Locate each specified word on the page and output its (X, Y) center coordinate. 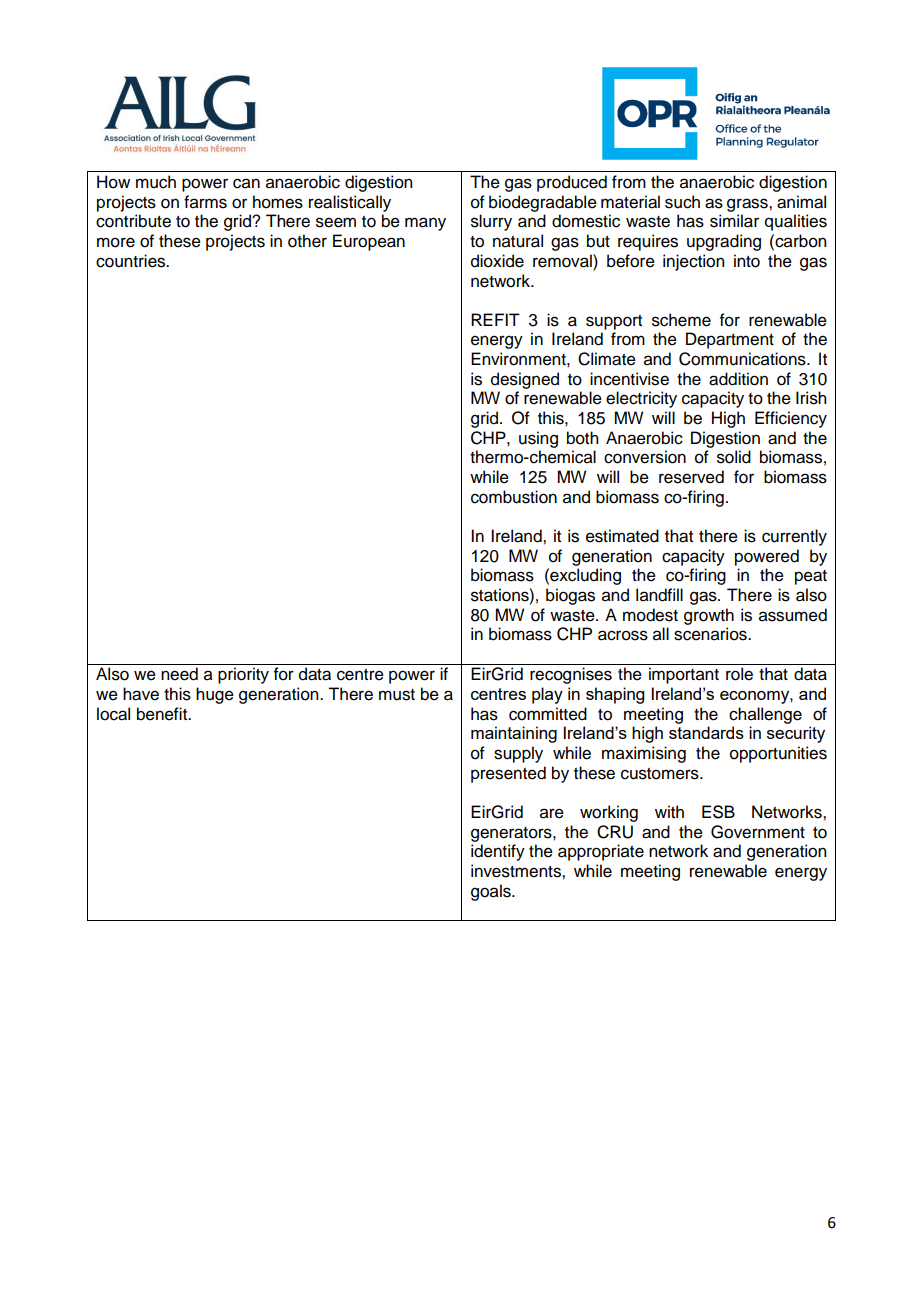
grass (748, 205)
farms (205, 202)
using (538, 439)
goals (492, 892)
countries (132, 261)
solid (734, 457)
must (397, 695)
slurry (491, 222)
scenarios (711, 634)
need (179, 674)
